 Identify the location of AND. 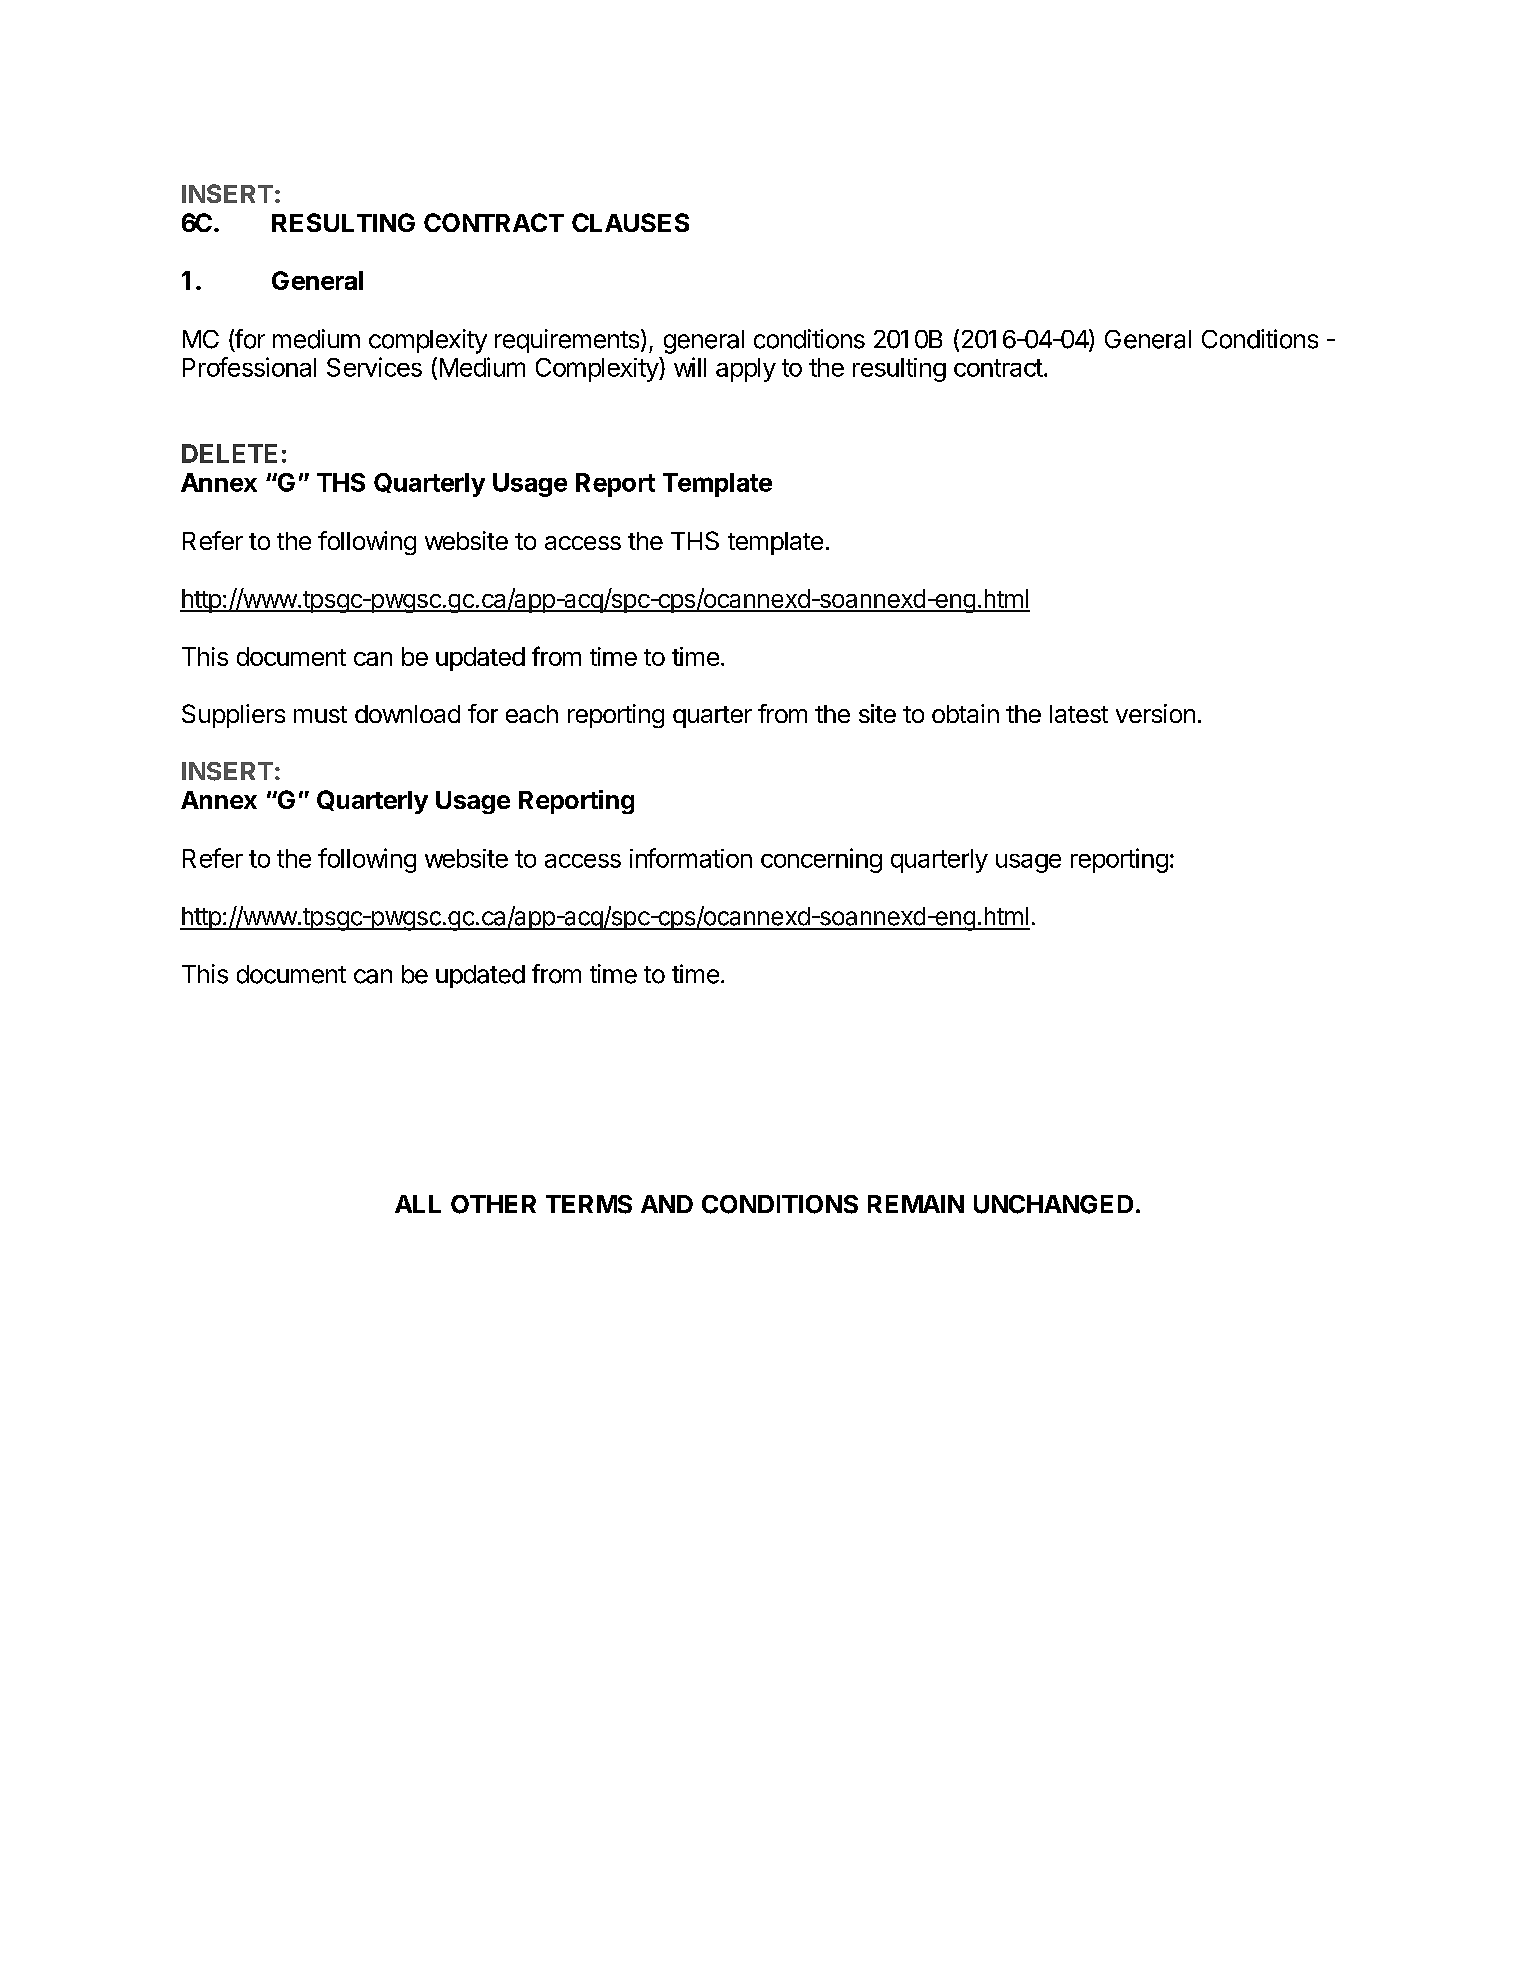
(667, 1204).
